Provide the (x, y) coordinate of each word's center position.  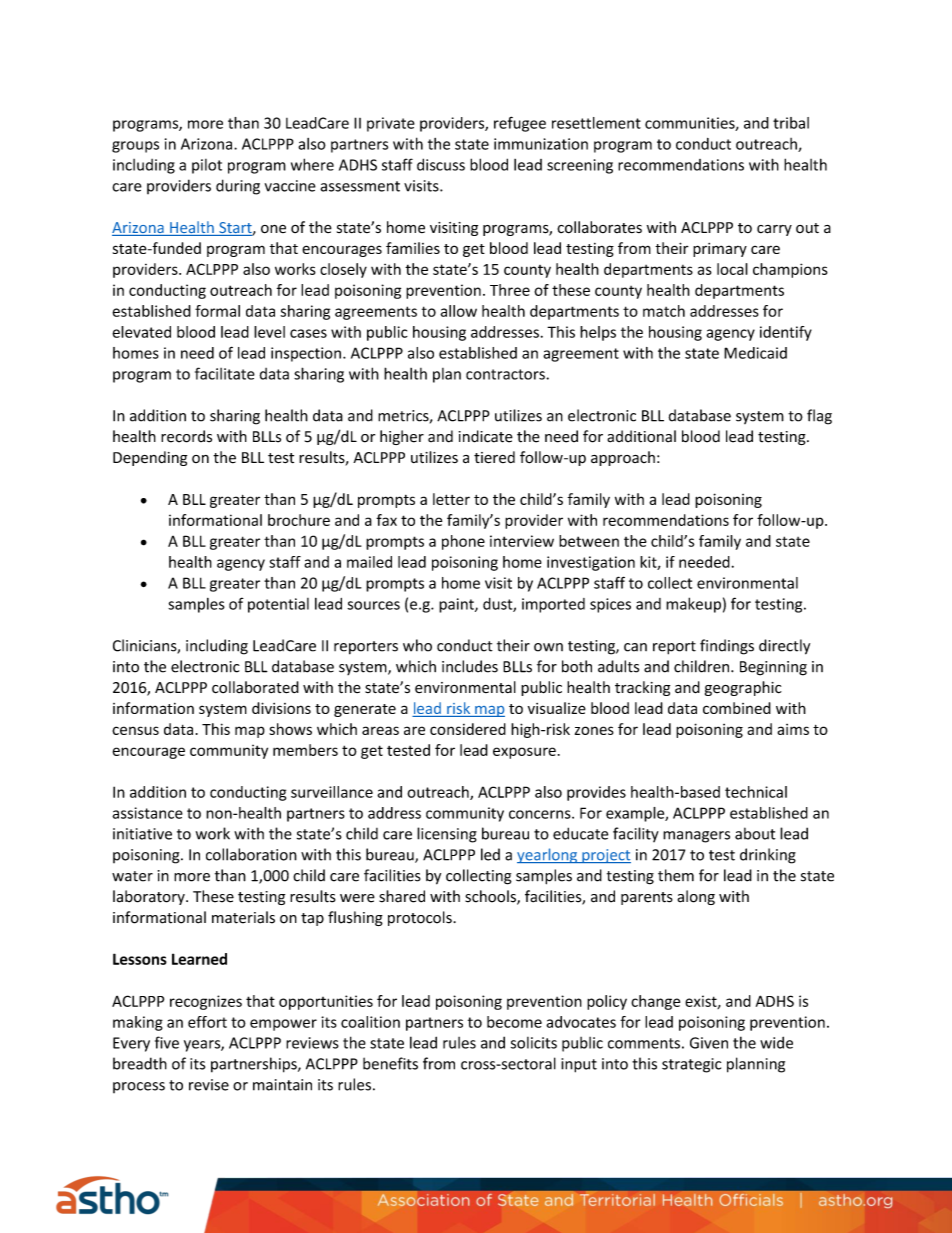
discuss (441, 164)
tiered (494, 457)
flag (819, 417)
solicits (534, 1043)
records (186, 436)
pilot (207, 166)
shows (290, 729)
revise (209, 1085)
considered (468, 729)
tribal (791, 123)
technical (756, 792)
